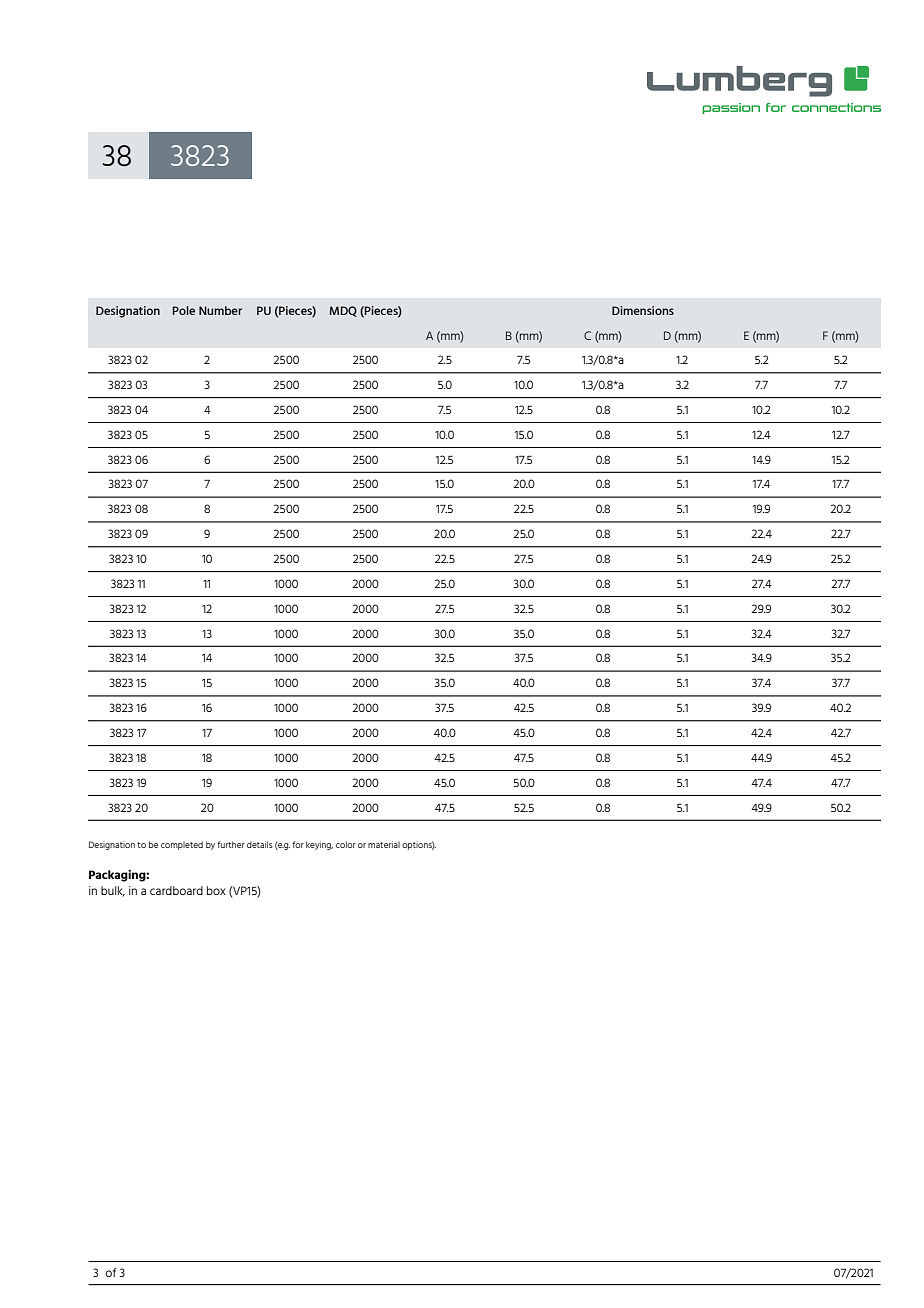 The height and width of the screenshot is (1308, 924). I want to click on Pole, so click(183, 310).
